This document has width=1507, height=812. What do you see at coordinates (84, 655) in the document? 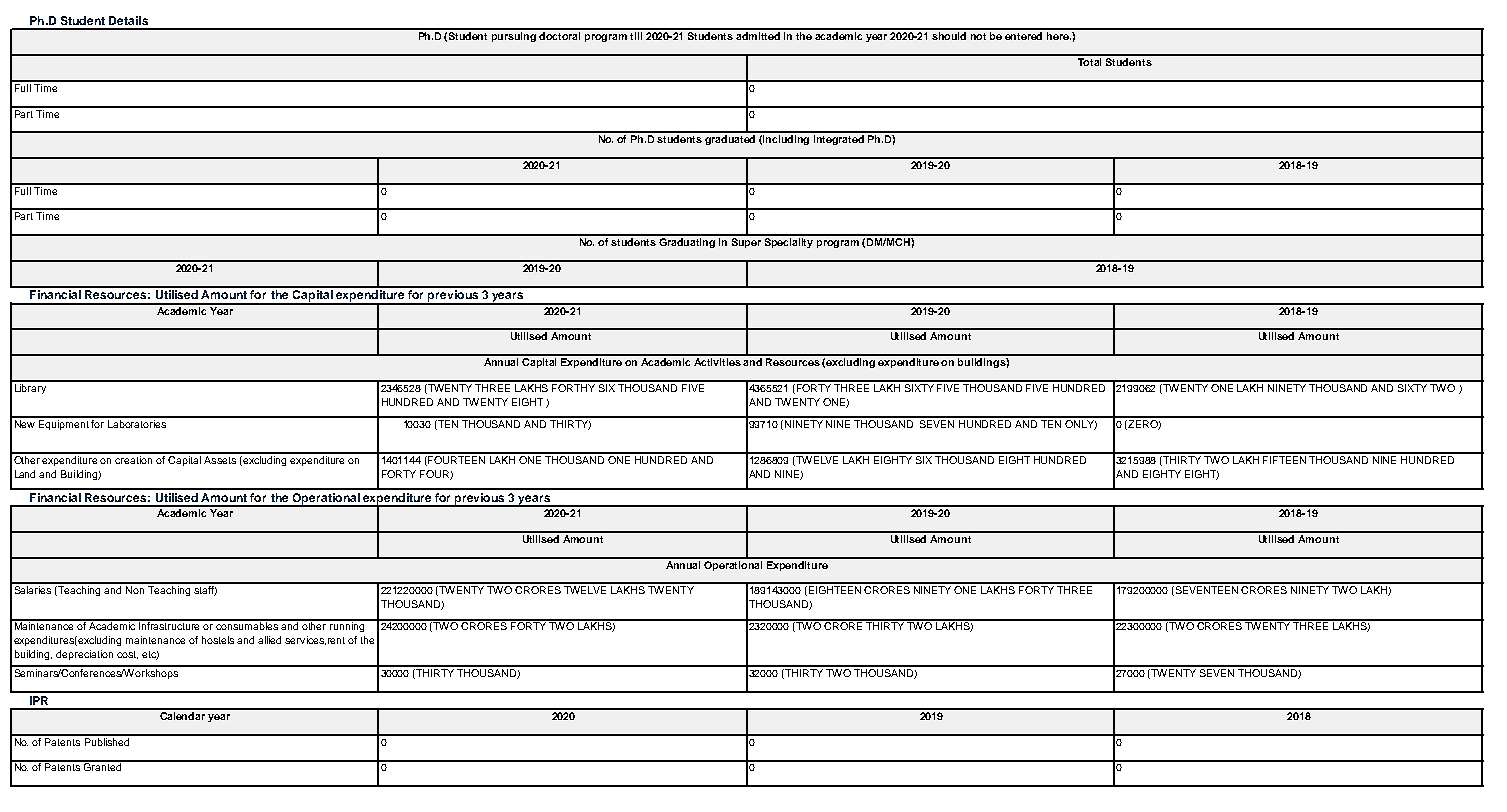
I see `depreciation` at bounding box center [84, 655].
